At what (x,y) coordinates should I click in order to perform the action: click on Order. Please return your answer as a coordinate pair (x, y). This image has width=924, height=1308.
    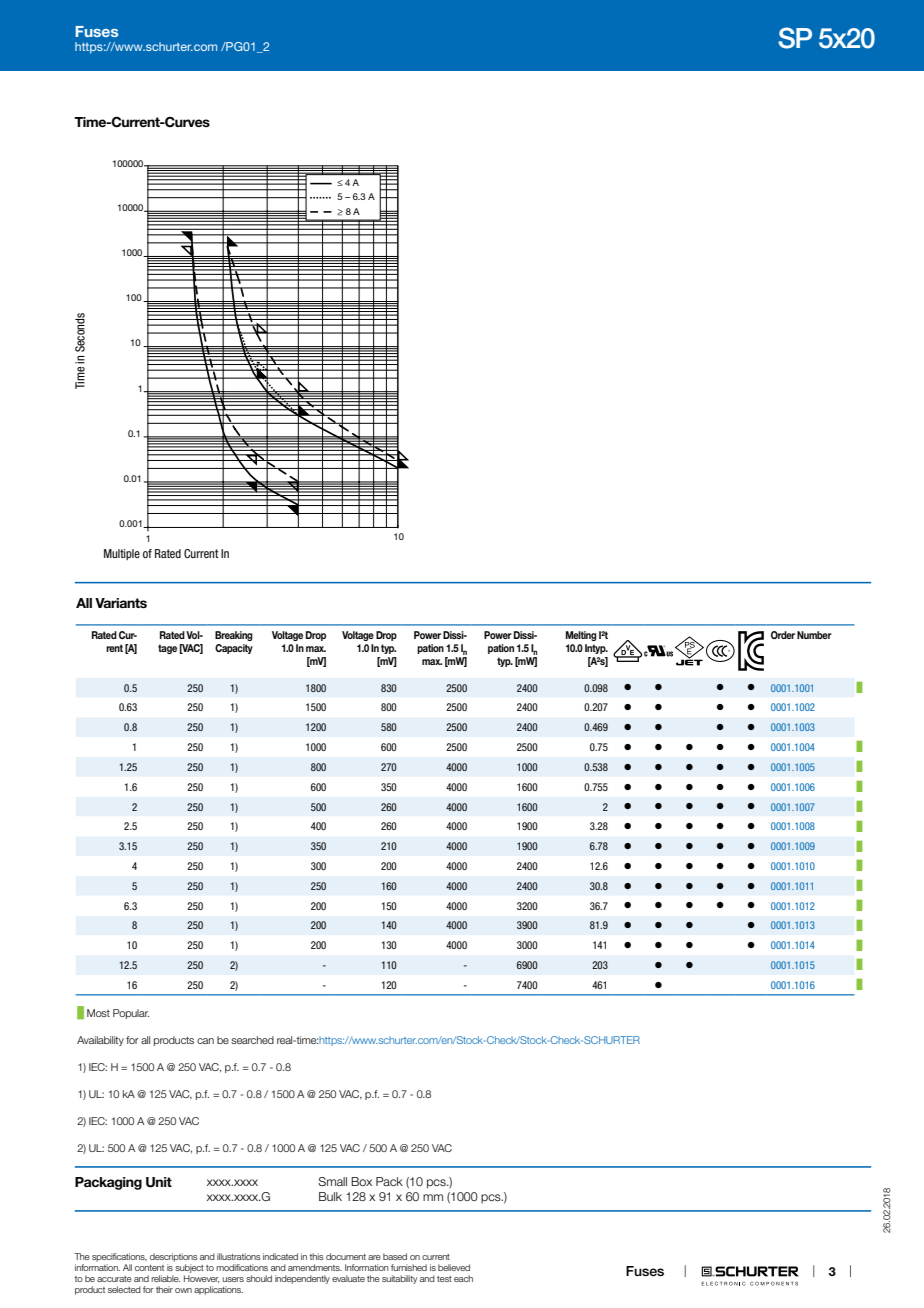
    Looking at the image, I should click on (783, 635).
